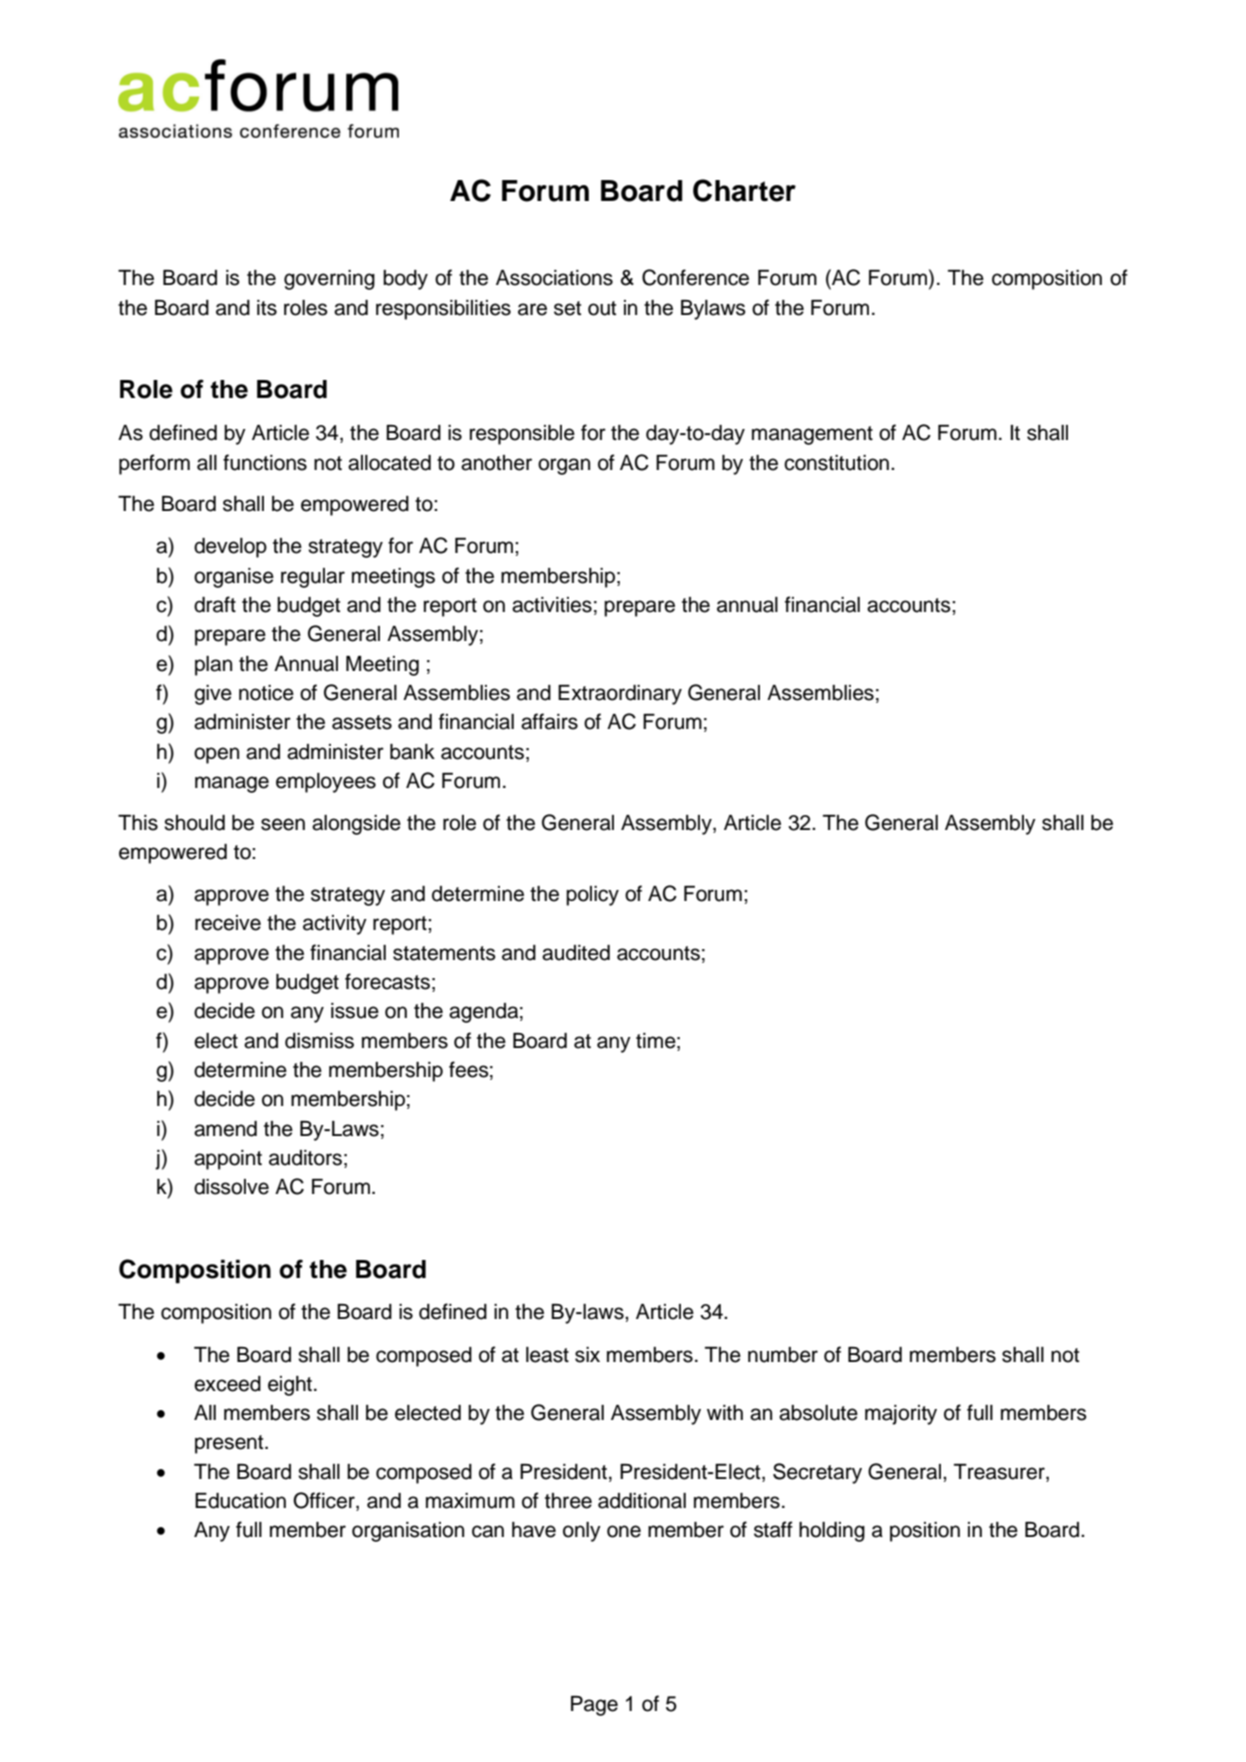  Describe the element at coordinates (554, 278) in the image. I see `Associations` at that location.
